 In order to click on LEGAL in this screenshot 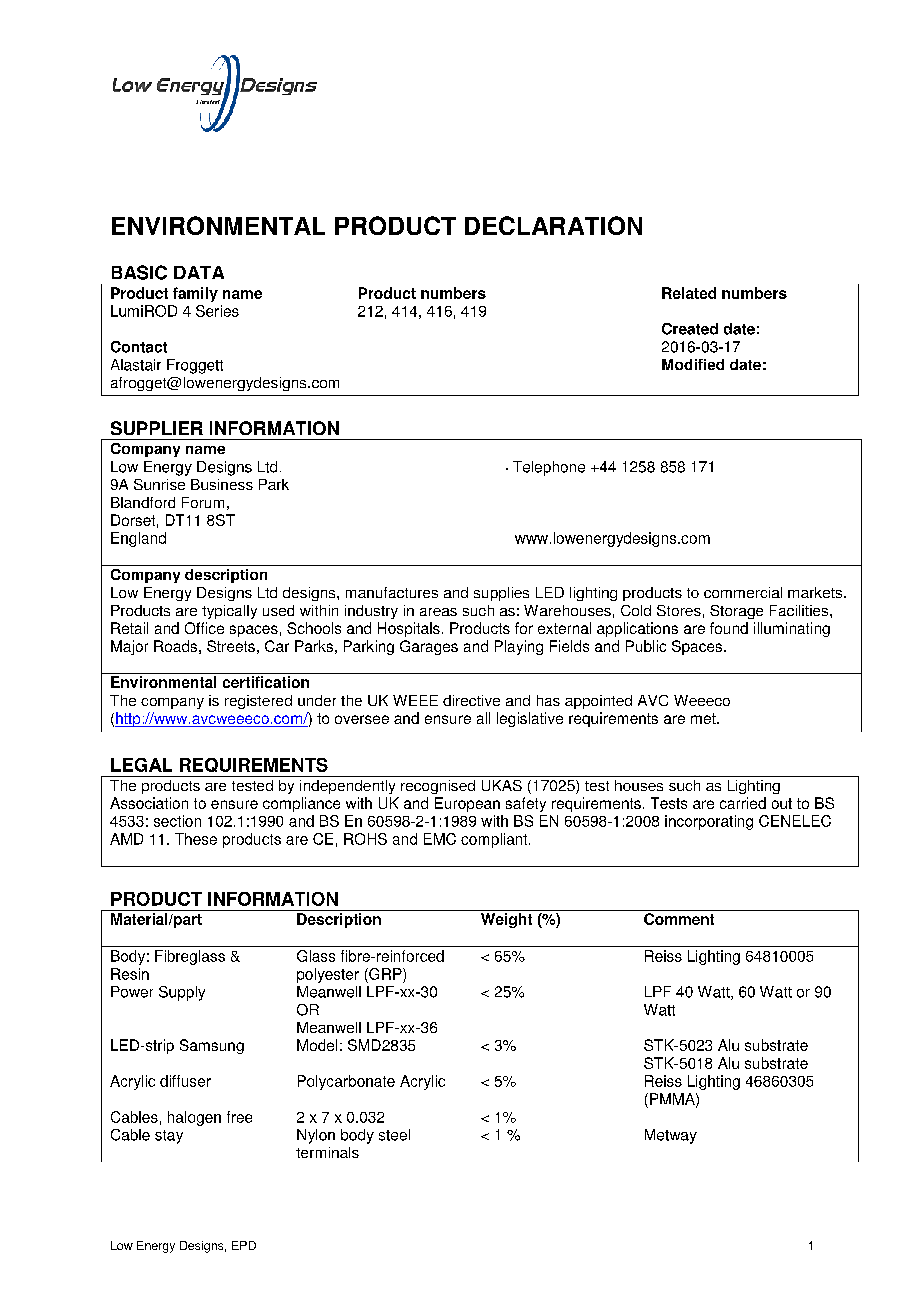, I will do `click(141, 765)`.
